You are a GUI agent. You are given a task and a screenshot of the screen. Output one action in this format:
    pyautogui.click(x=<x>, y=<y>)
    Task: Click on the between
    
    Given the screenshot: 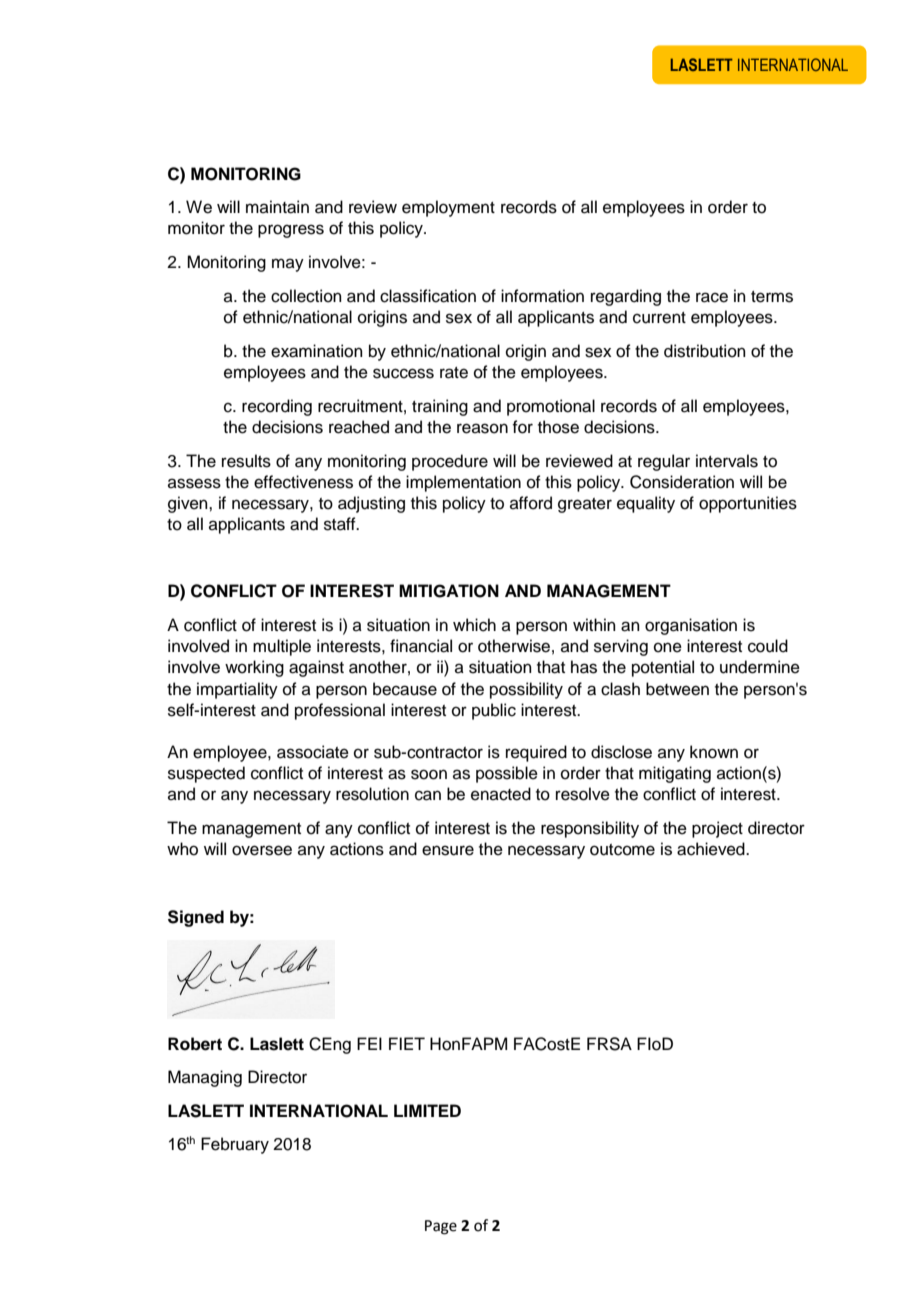 What is the action you would take?
    pyautogui.click(x=677, y=689)
